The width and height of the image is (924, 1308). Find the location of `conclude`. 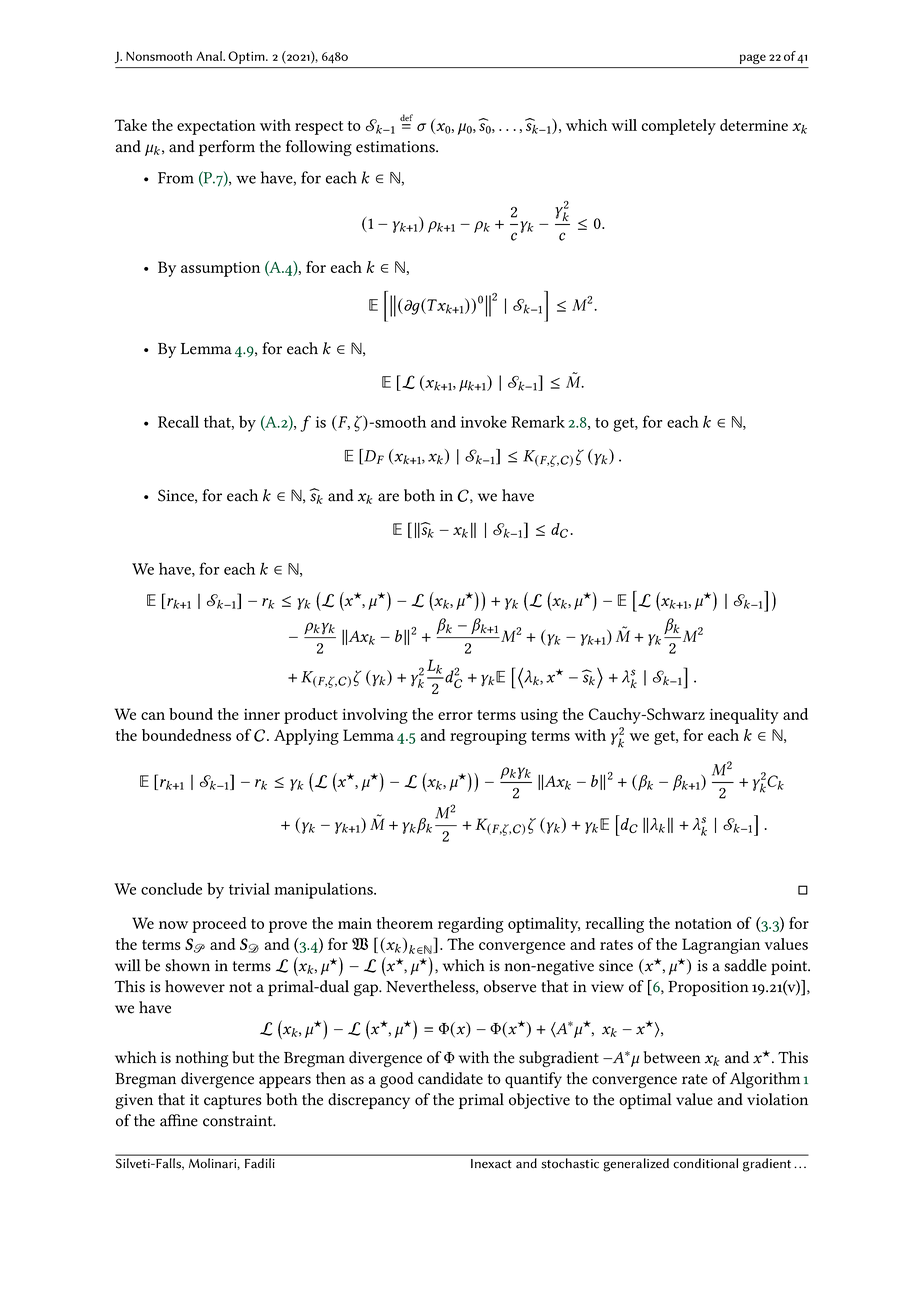

conclude is located at coordinates (171, 888).
